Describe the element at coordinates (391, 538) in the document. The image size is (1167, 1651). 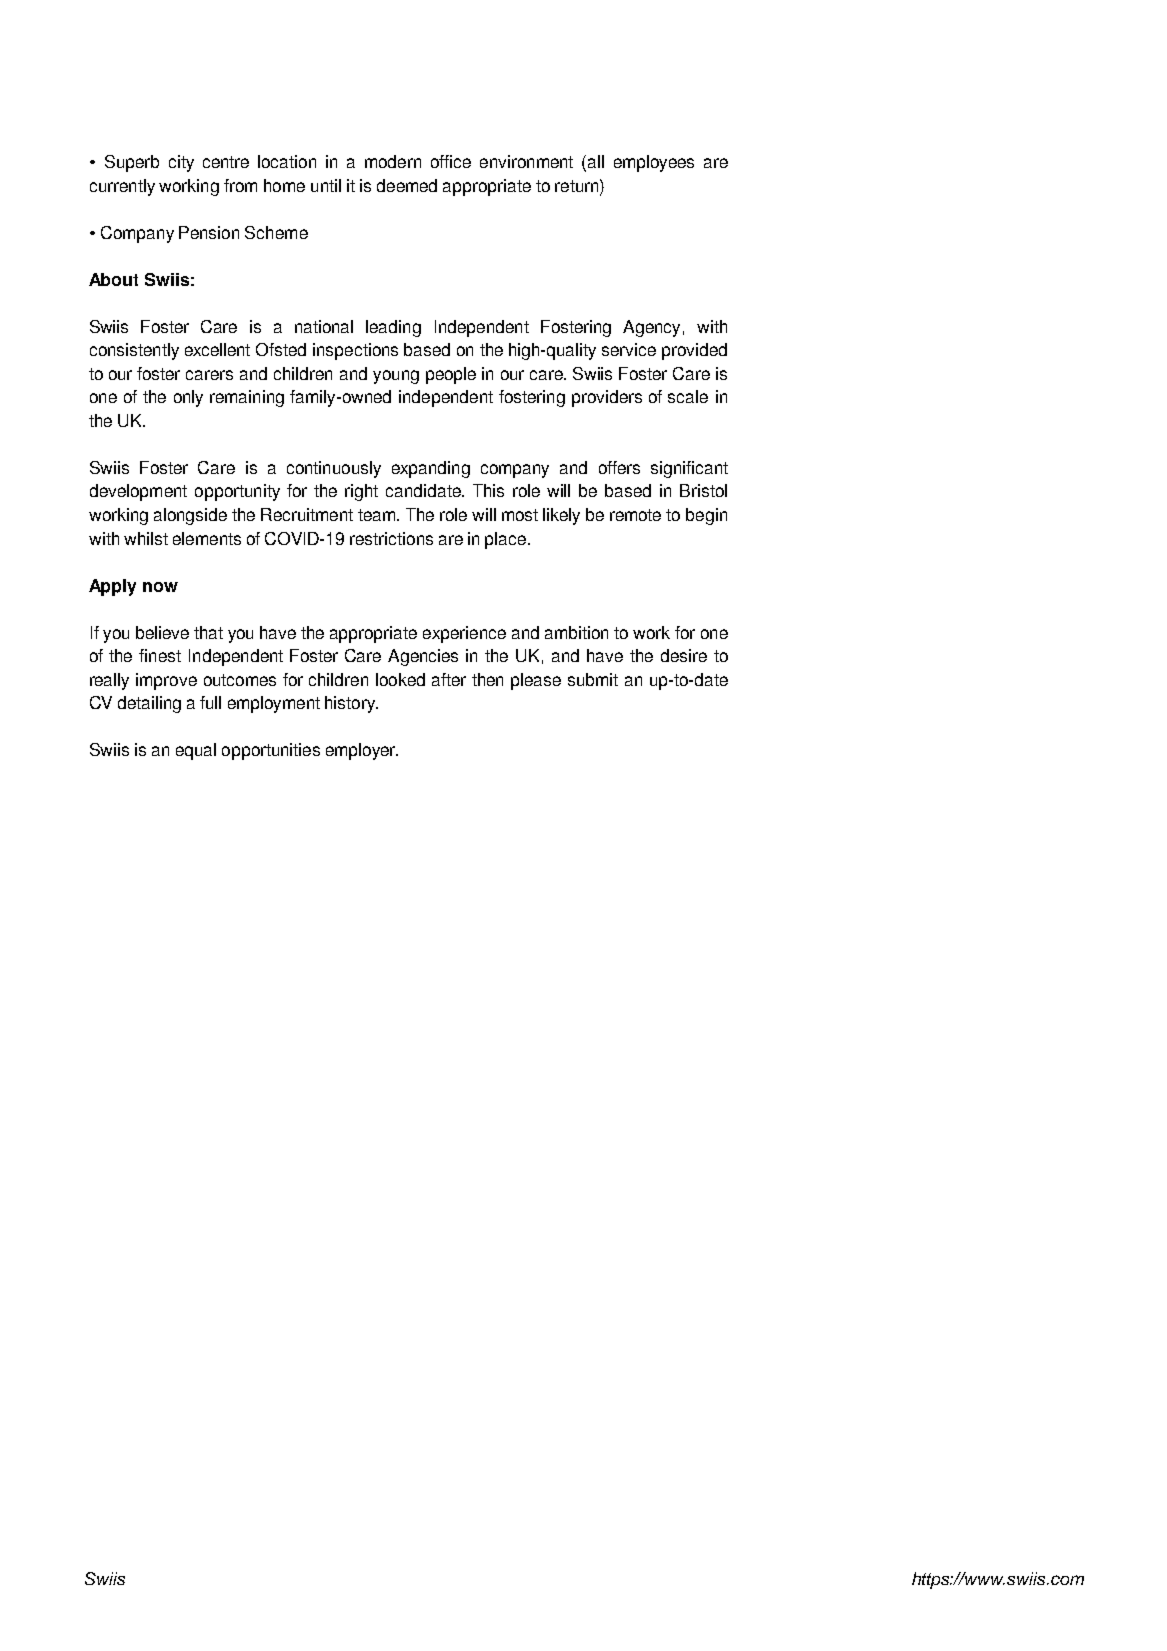
I see `restrictions` at that location.
